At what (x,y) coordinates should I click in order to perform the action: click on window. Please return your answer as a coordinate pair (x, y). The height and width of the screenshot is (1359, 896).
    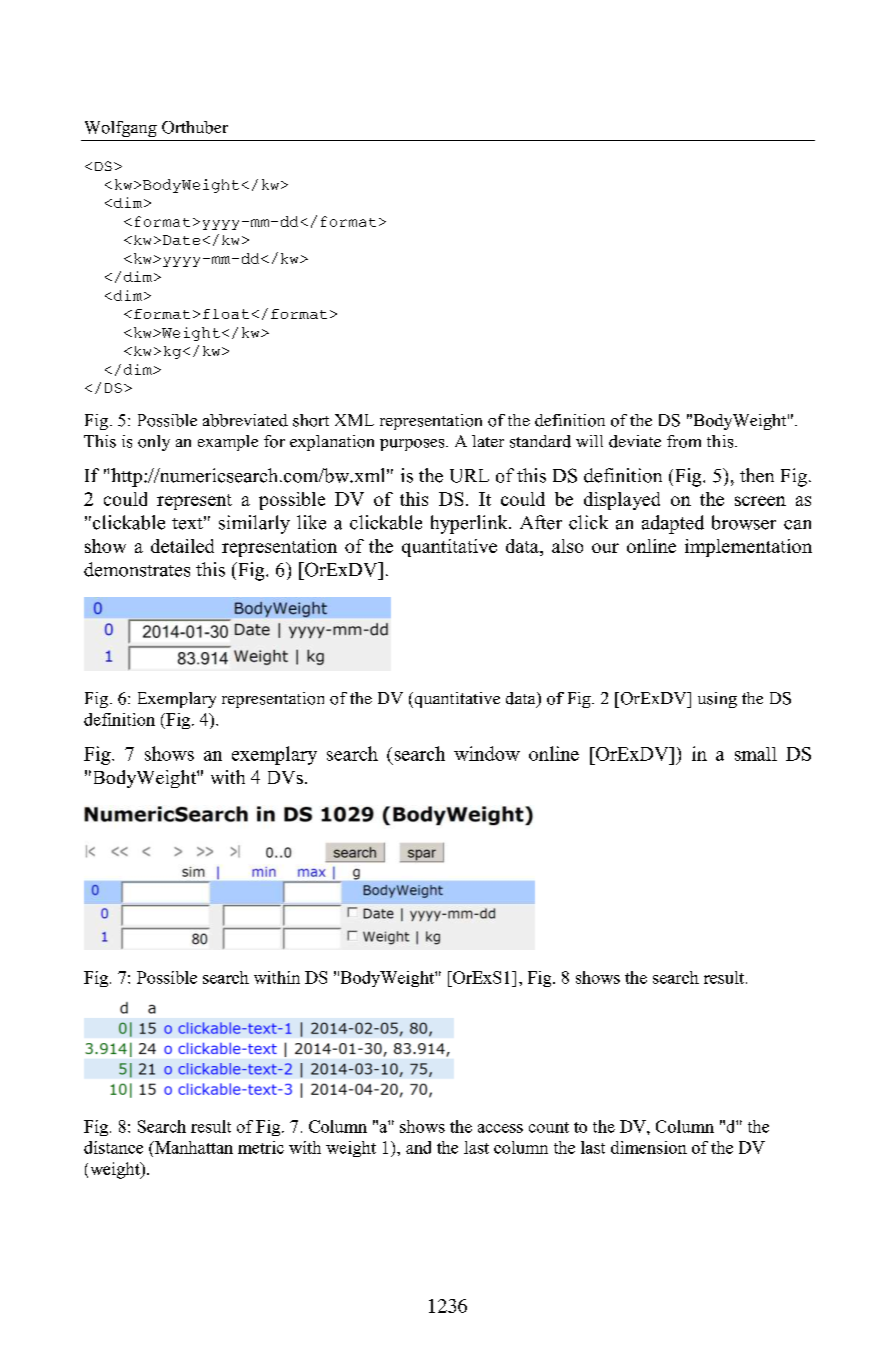
    Looking at the image, I should click on (487, 753).
